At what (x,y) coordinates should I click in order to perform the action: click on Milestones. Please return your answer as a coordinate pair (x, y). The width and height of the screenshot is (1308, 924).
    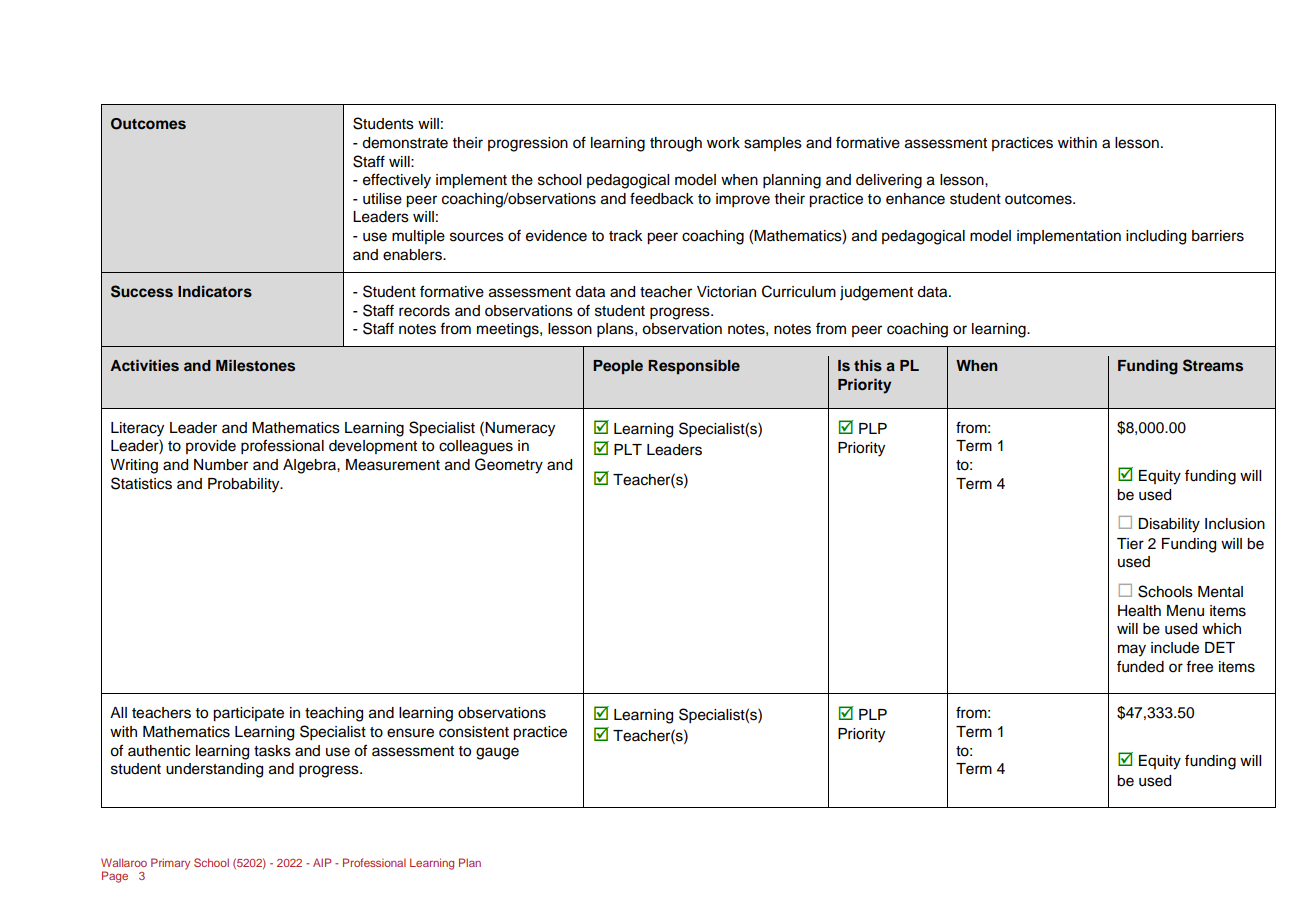
    Looking at the image, I should click on (255, 365).
